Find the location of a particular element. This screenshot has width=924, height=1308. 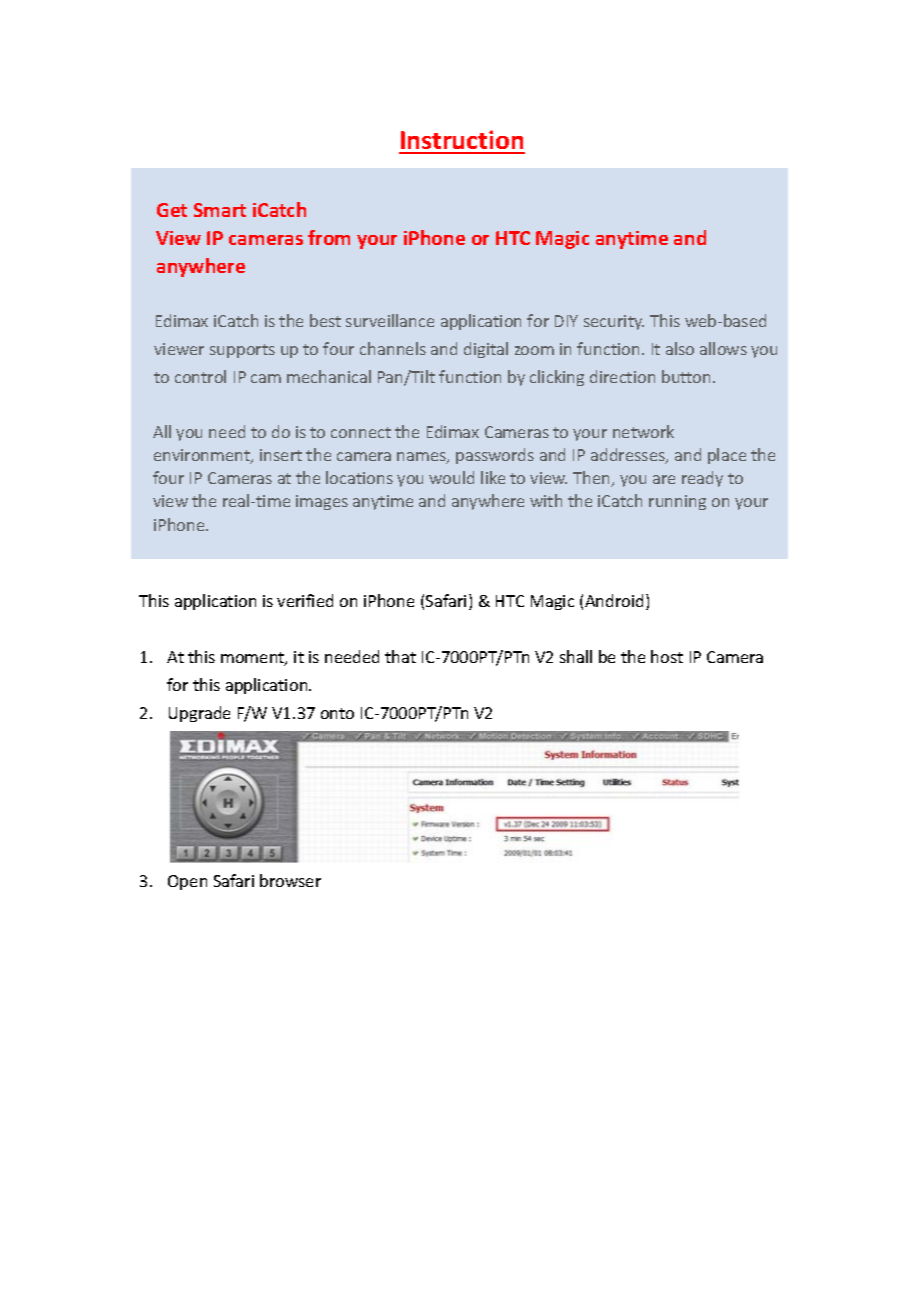

running is located at coordinates (677, 502).
